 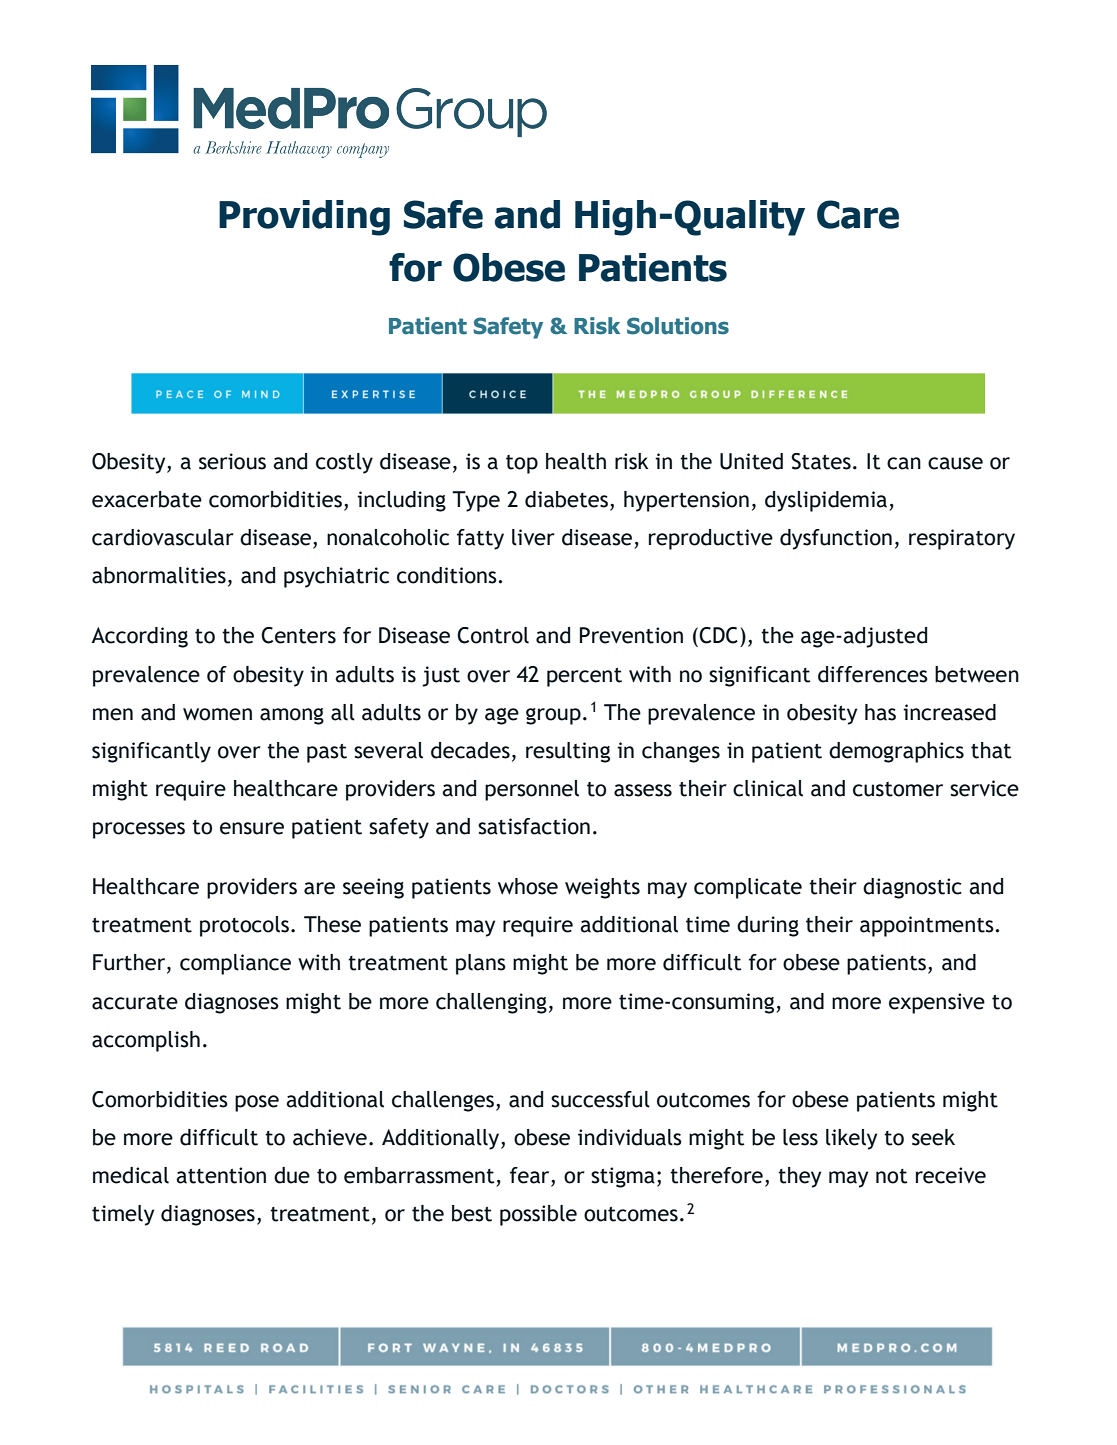 I want to click on has, so click(x=880, y=712).
